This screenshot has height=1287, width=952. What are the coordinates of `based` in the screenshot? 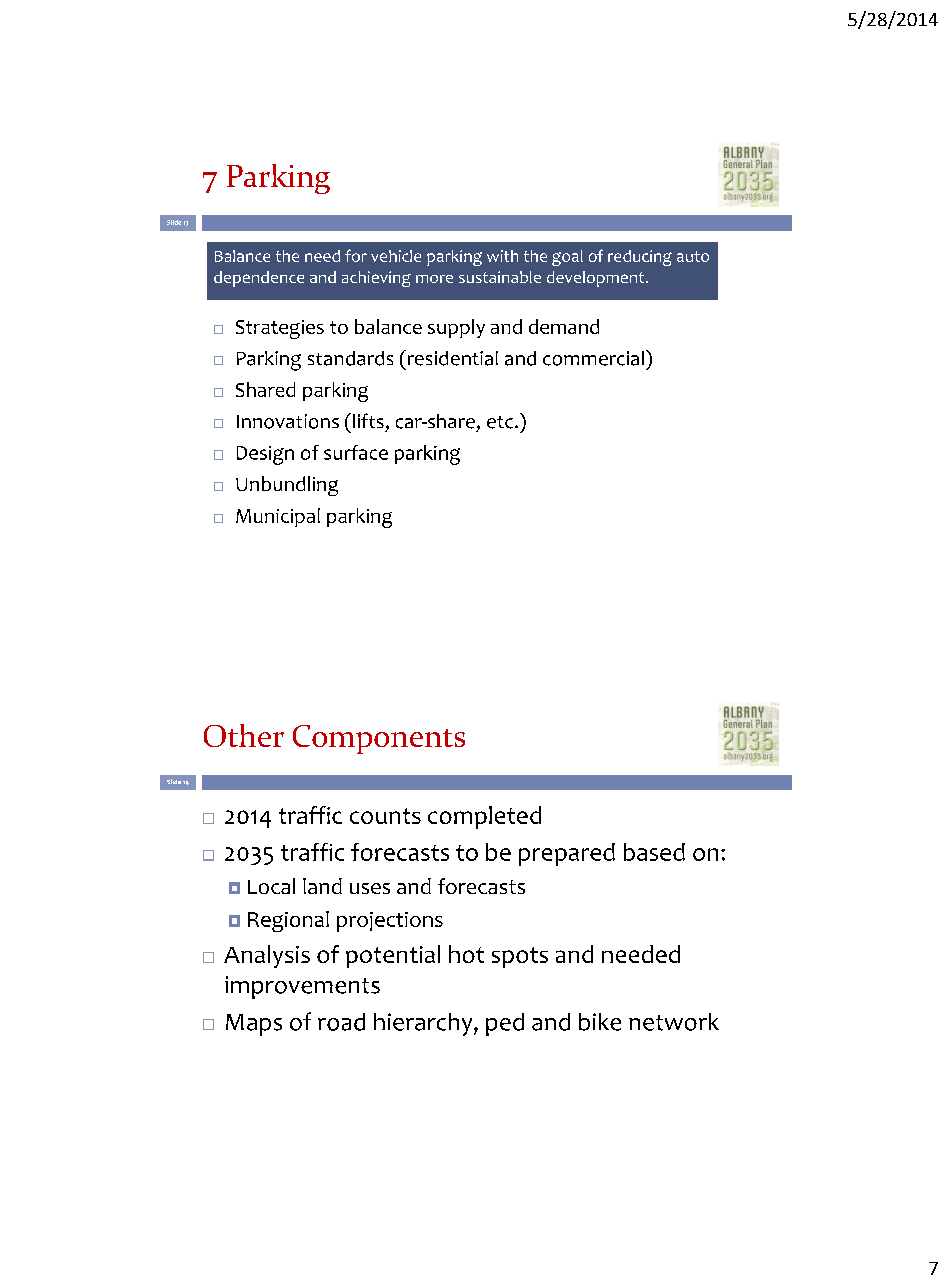 It's located at (654, 852).
